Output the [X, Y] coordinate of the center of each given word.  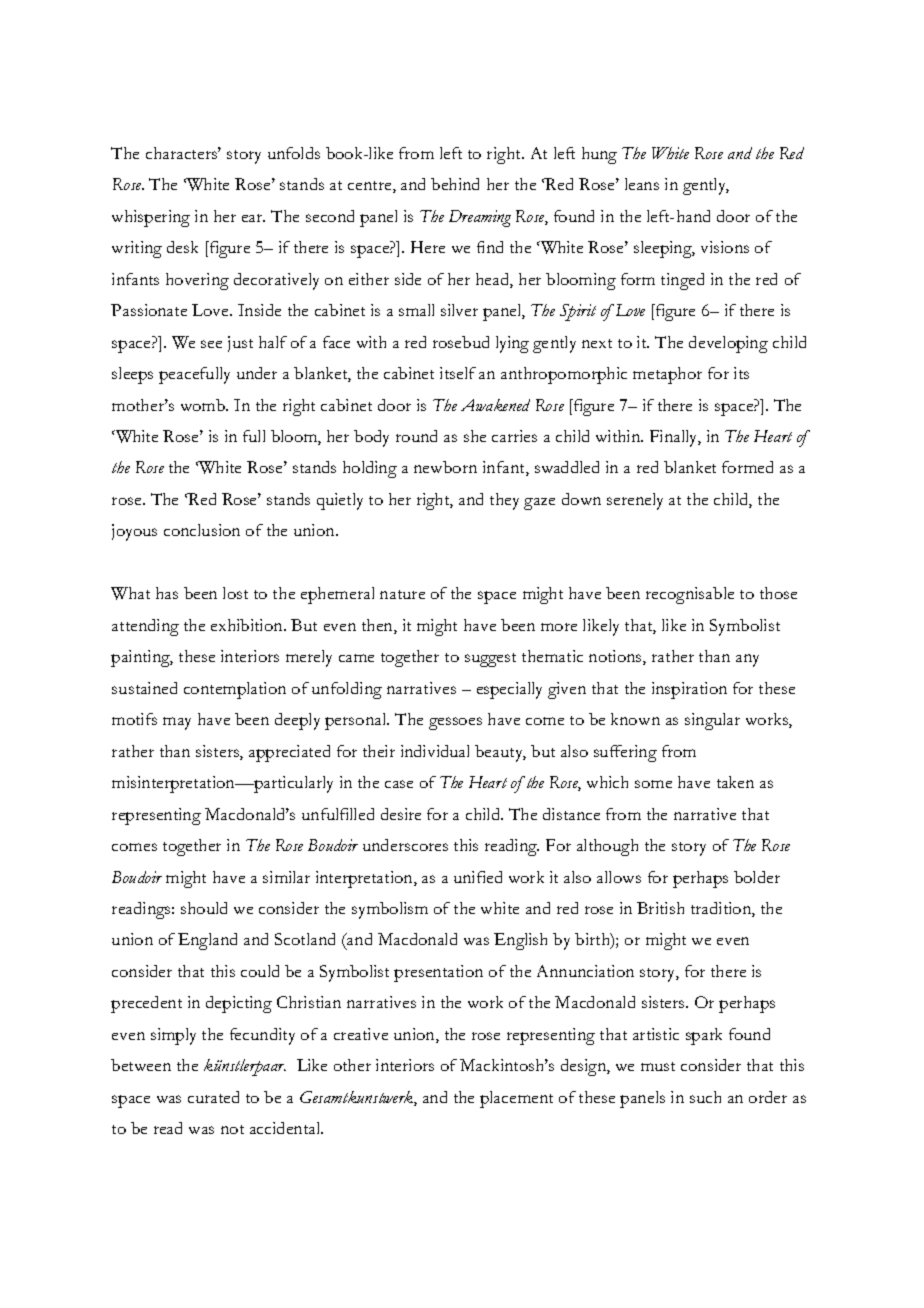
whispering [151, 218]
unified [478, 877]
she [475, 436]
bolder [757, 877]
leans [642, 184]
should [204, 908]
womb [204, 405]
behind [455, 184]
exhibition [248, 625]
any [747, 660]
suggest [490, 660]
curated [213, 1097]
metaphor [667, 375]
